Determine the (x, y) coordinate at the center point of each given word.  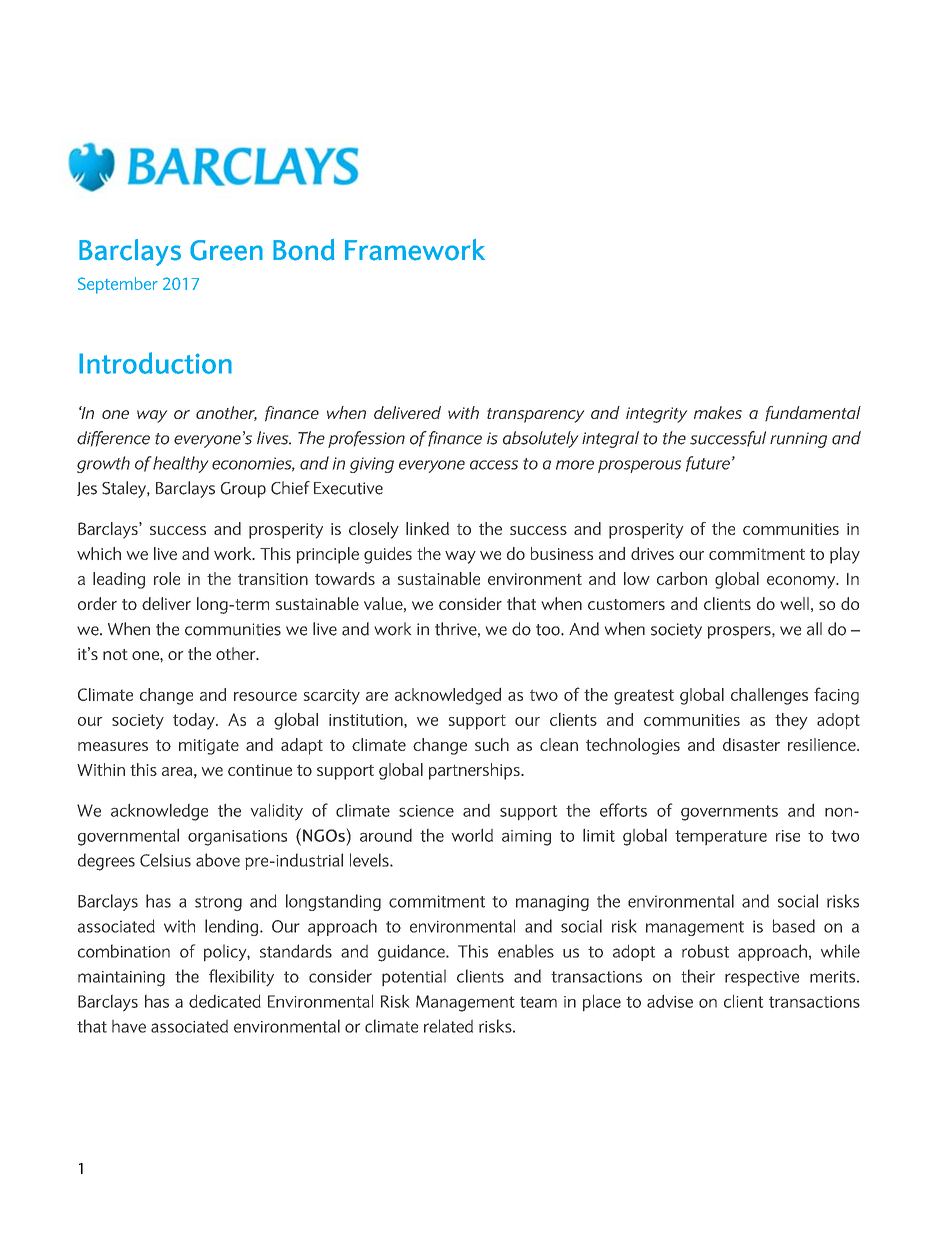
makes (718, 412)
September (118, 285)
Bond (303, 250)
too (549, 630)
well (794, 603)
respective (762, 978)
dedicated (225, 1001)
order (97, 603)
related (448, 1026)
